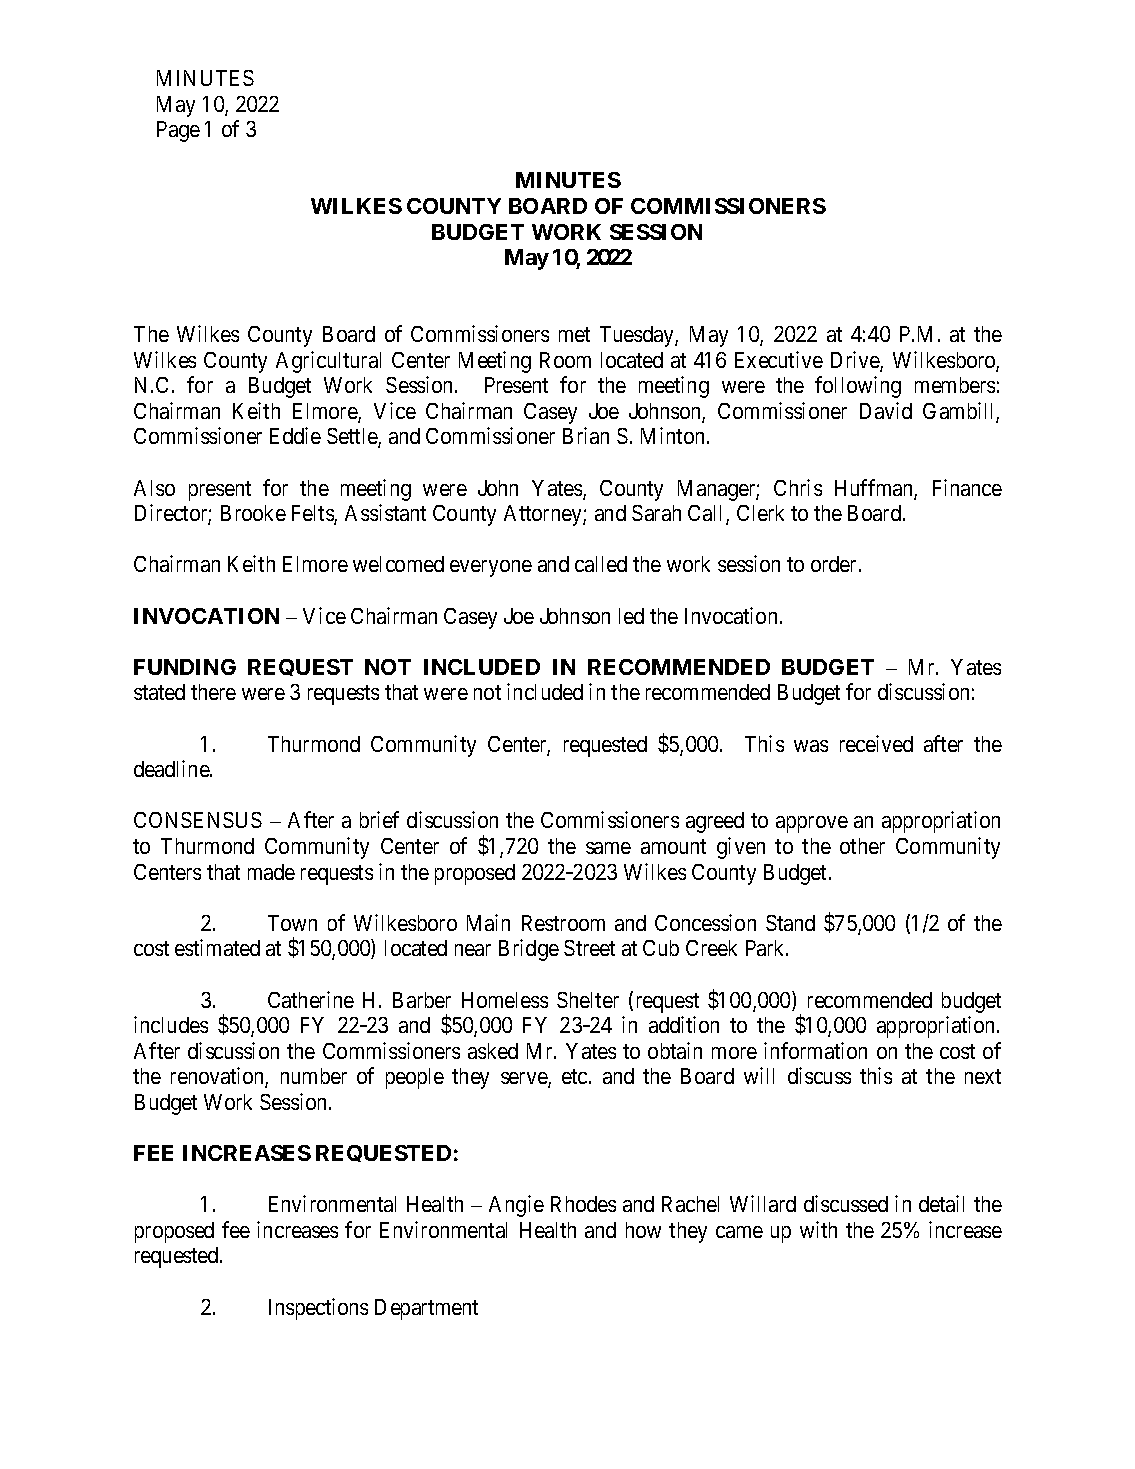  Describe the element at coordinates (574, 334) in the document. I see `met` at that location.
